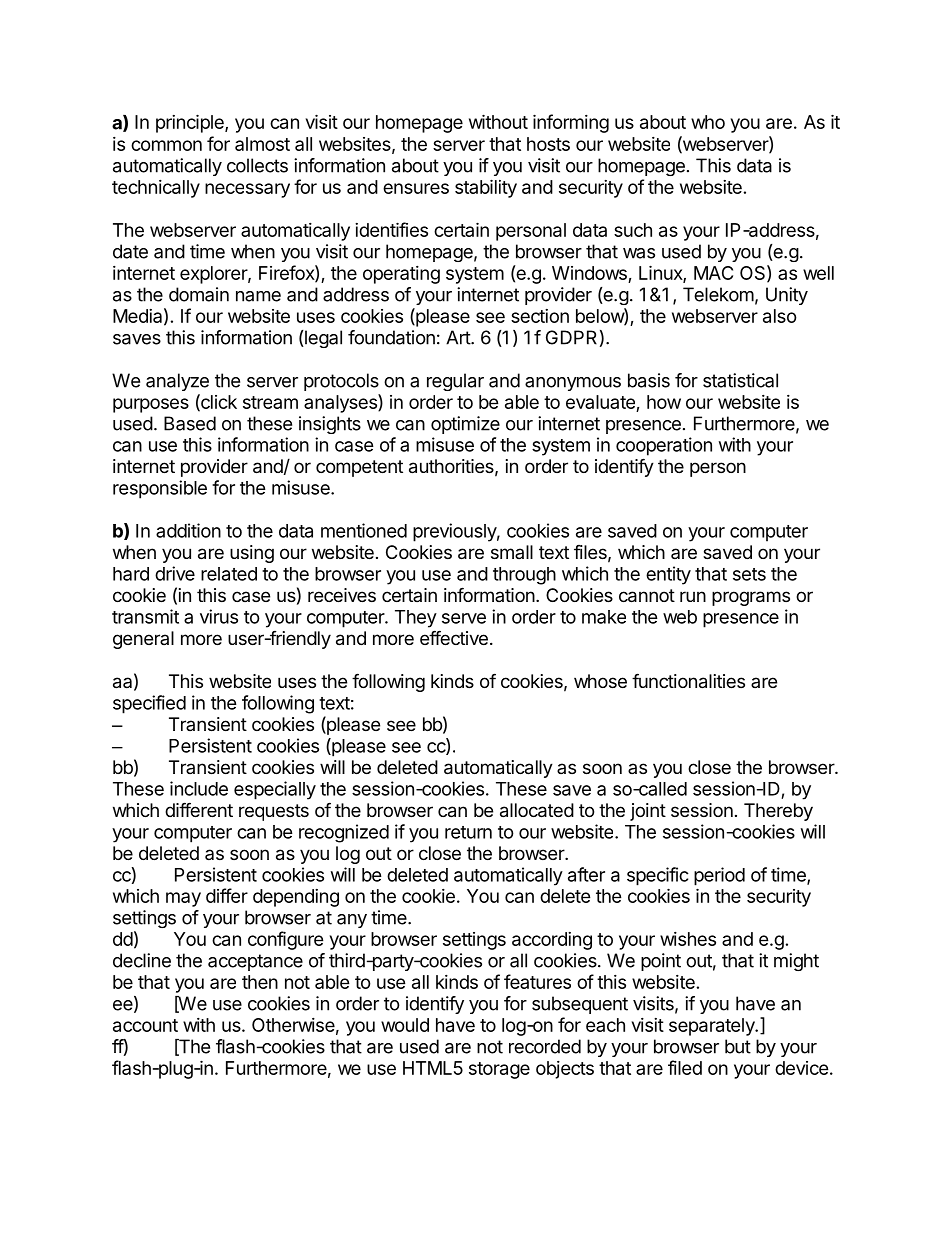 The image size is (952, 1233). Describe the element at coordinates (633, 230) in the image. I see `such` at that location.
